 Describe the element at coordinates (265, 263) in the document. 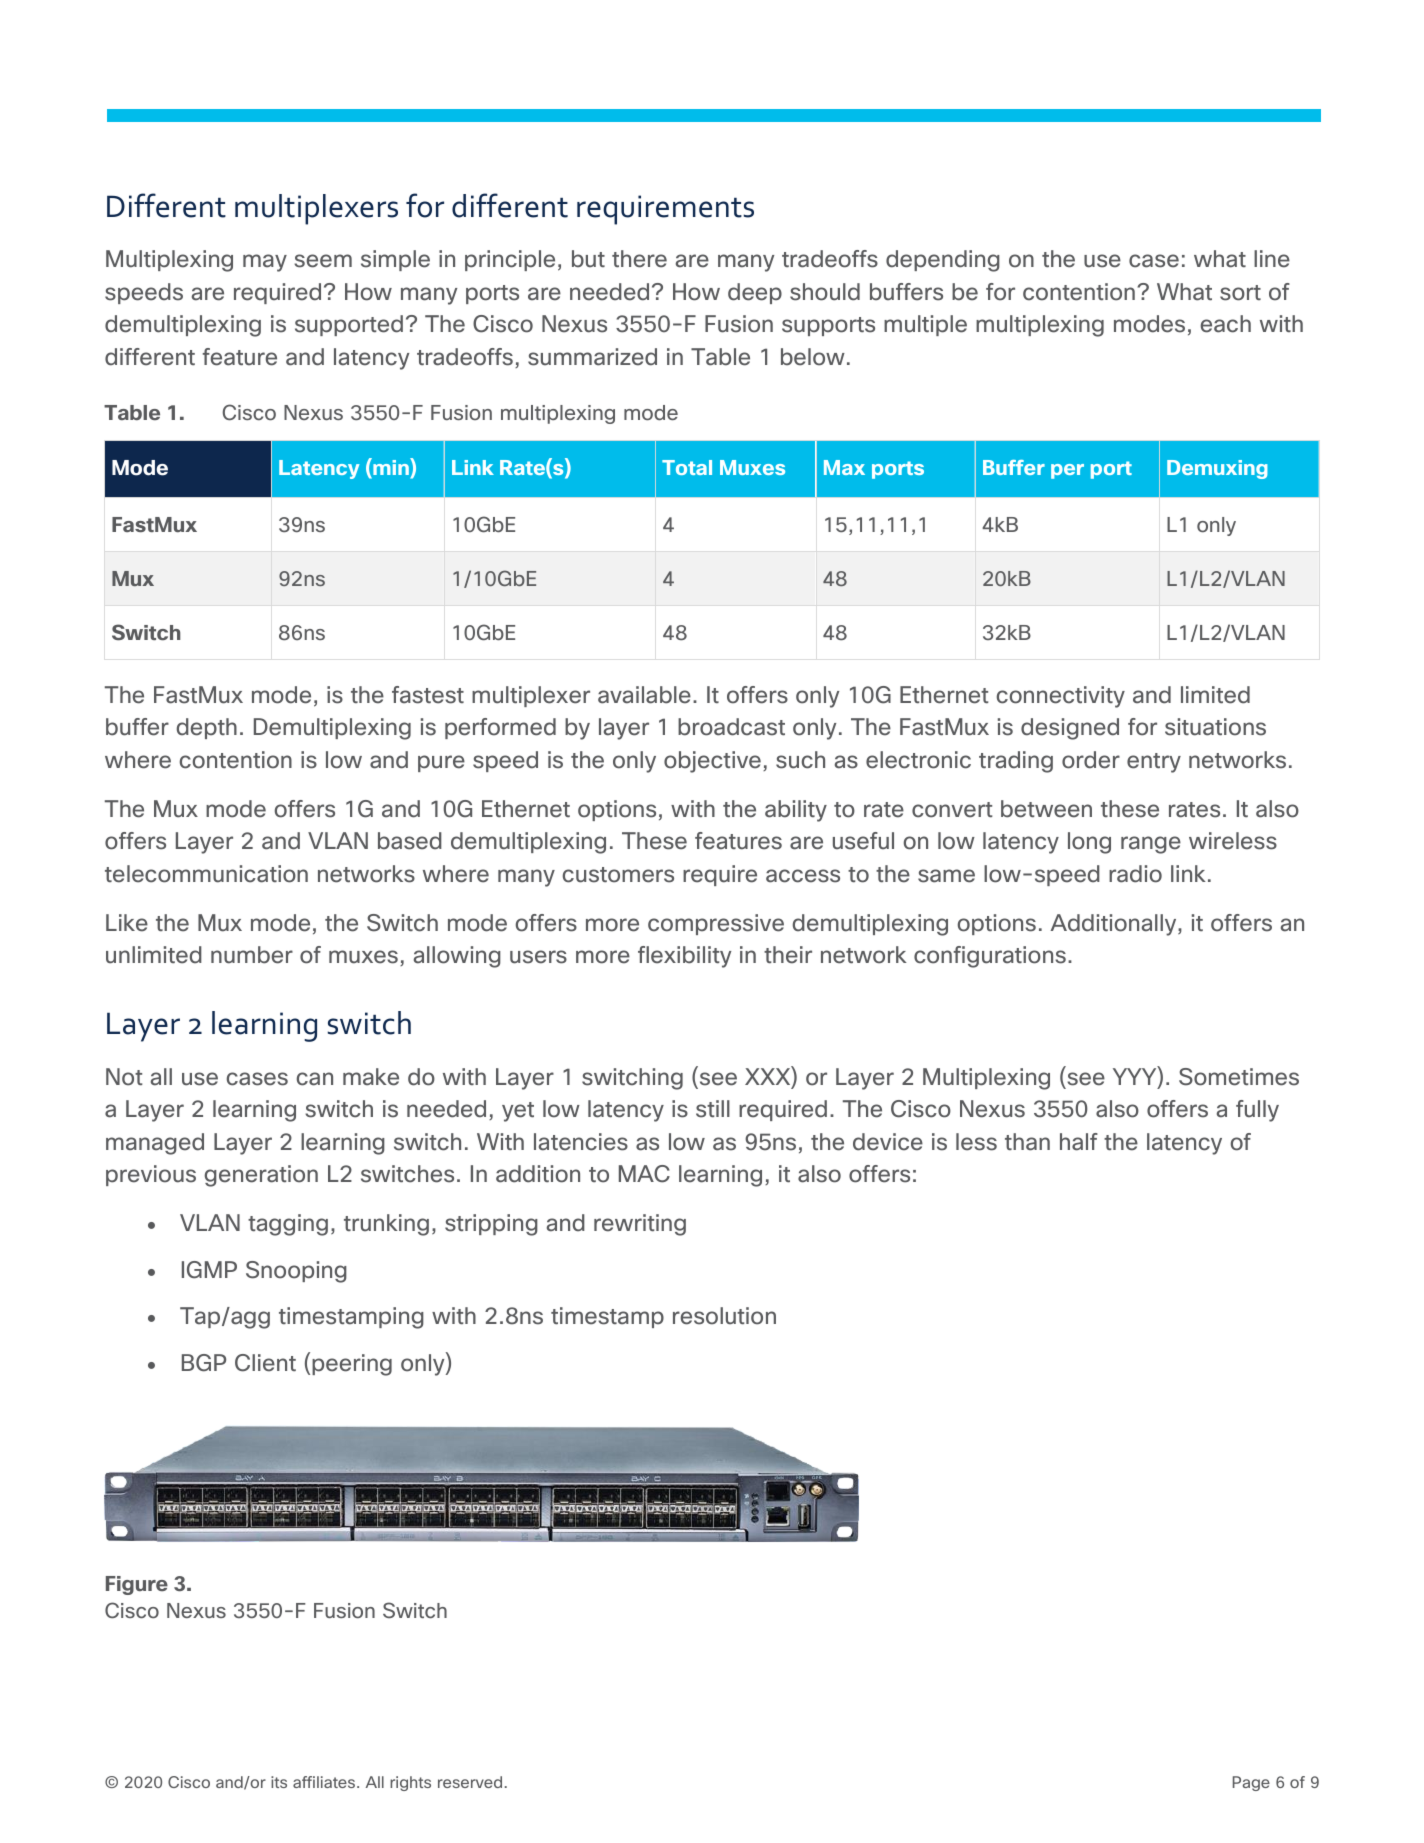

I see `may` at that location.
